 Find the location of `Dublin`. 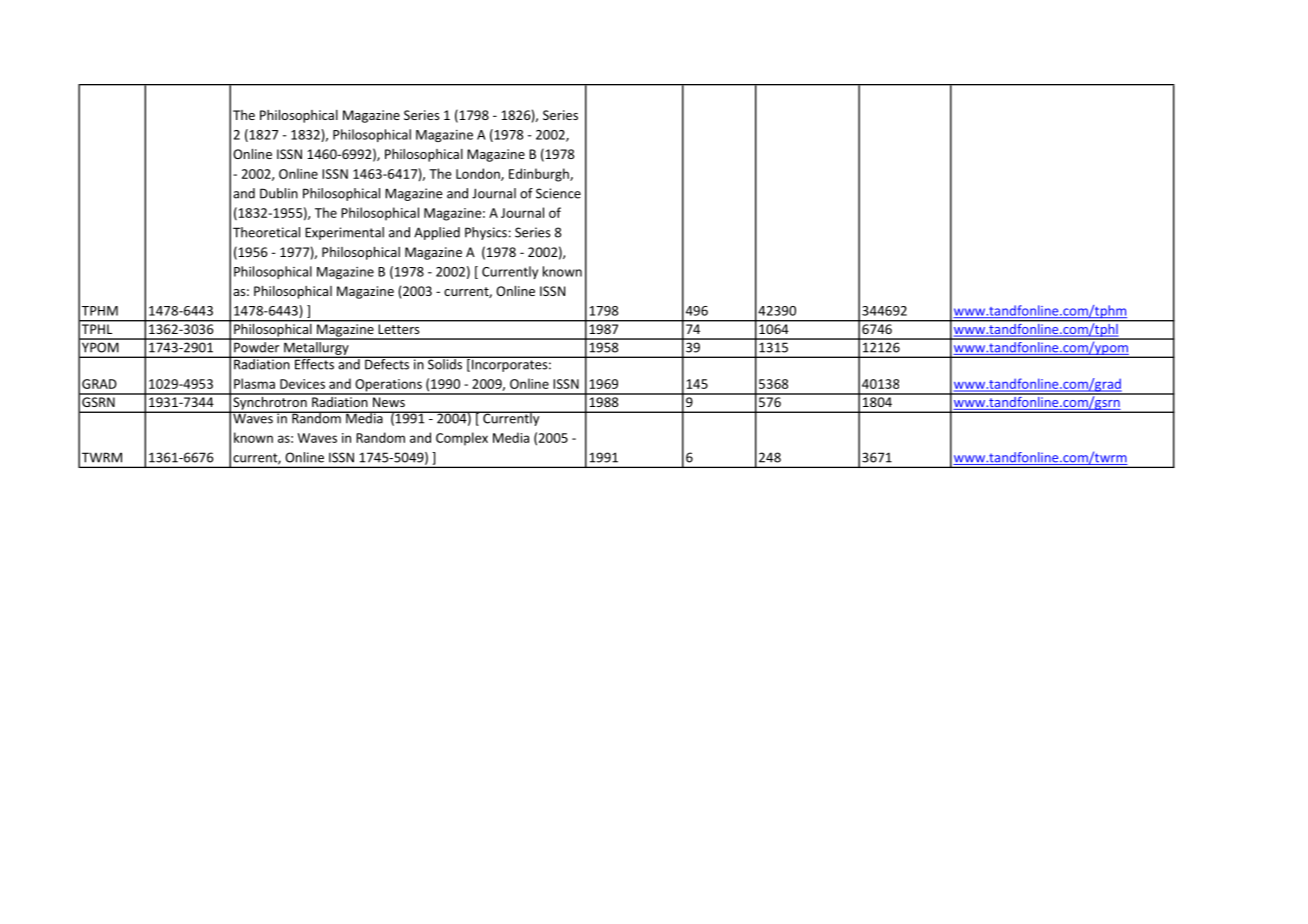

Dublin is located at coordinates (279, 193).
